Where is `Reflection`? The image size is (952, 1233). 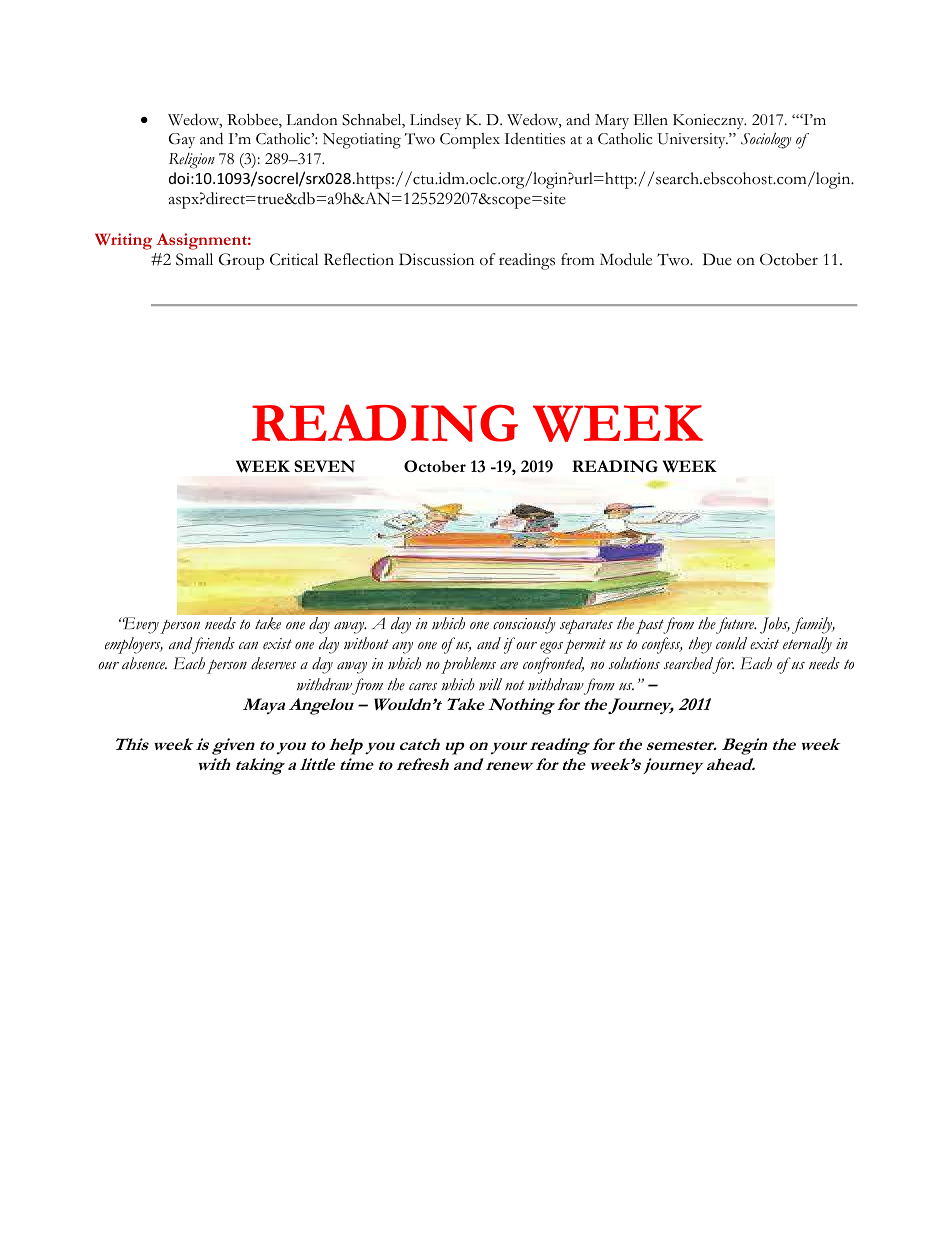
Reflection is located at coordinates (359, 259).
